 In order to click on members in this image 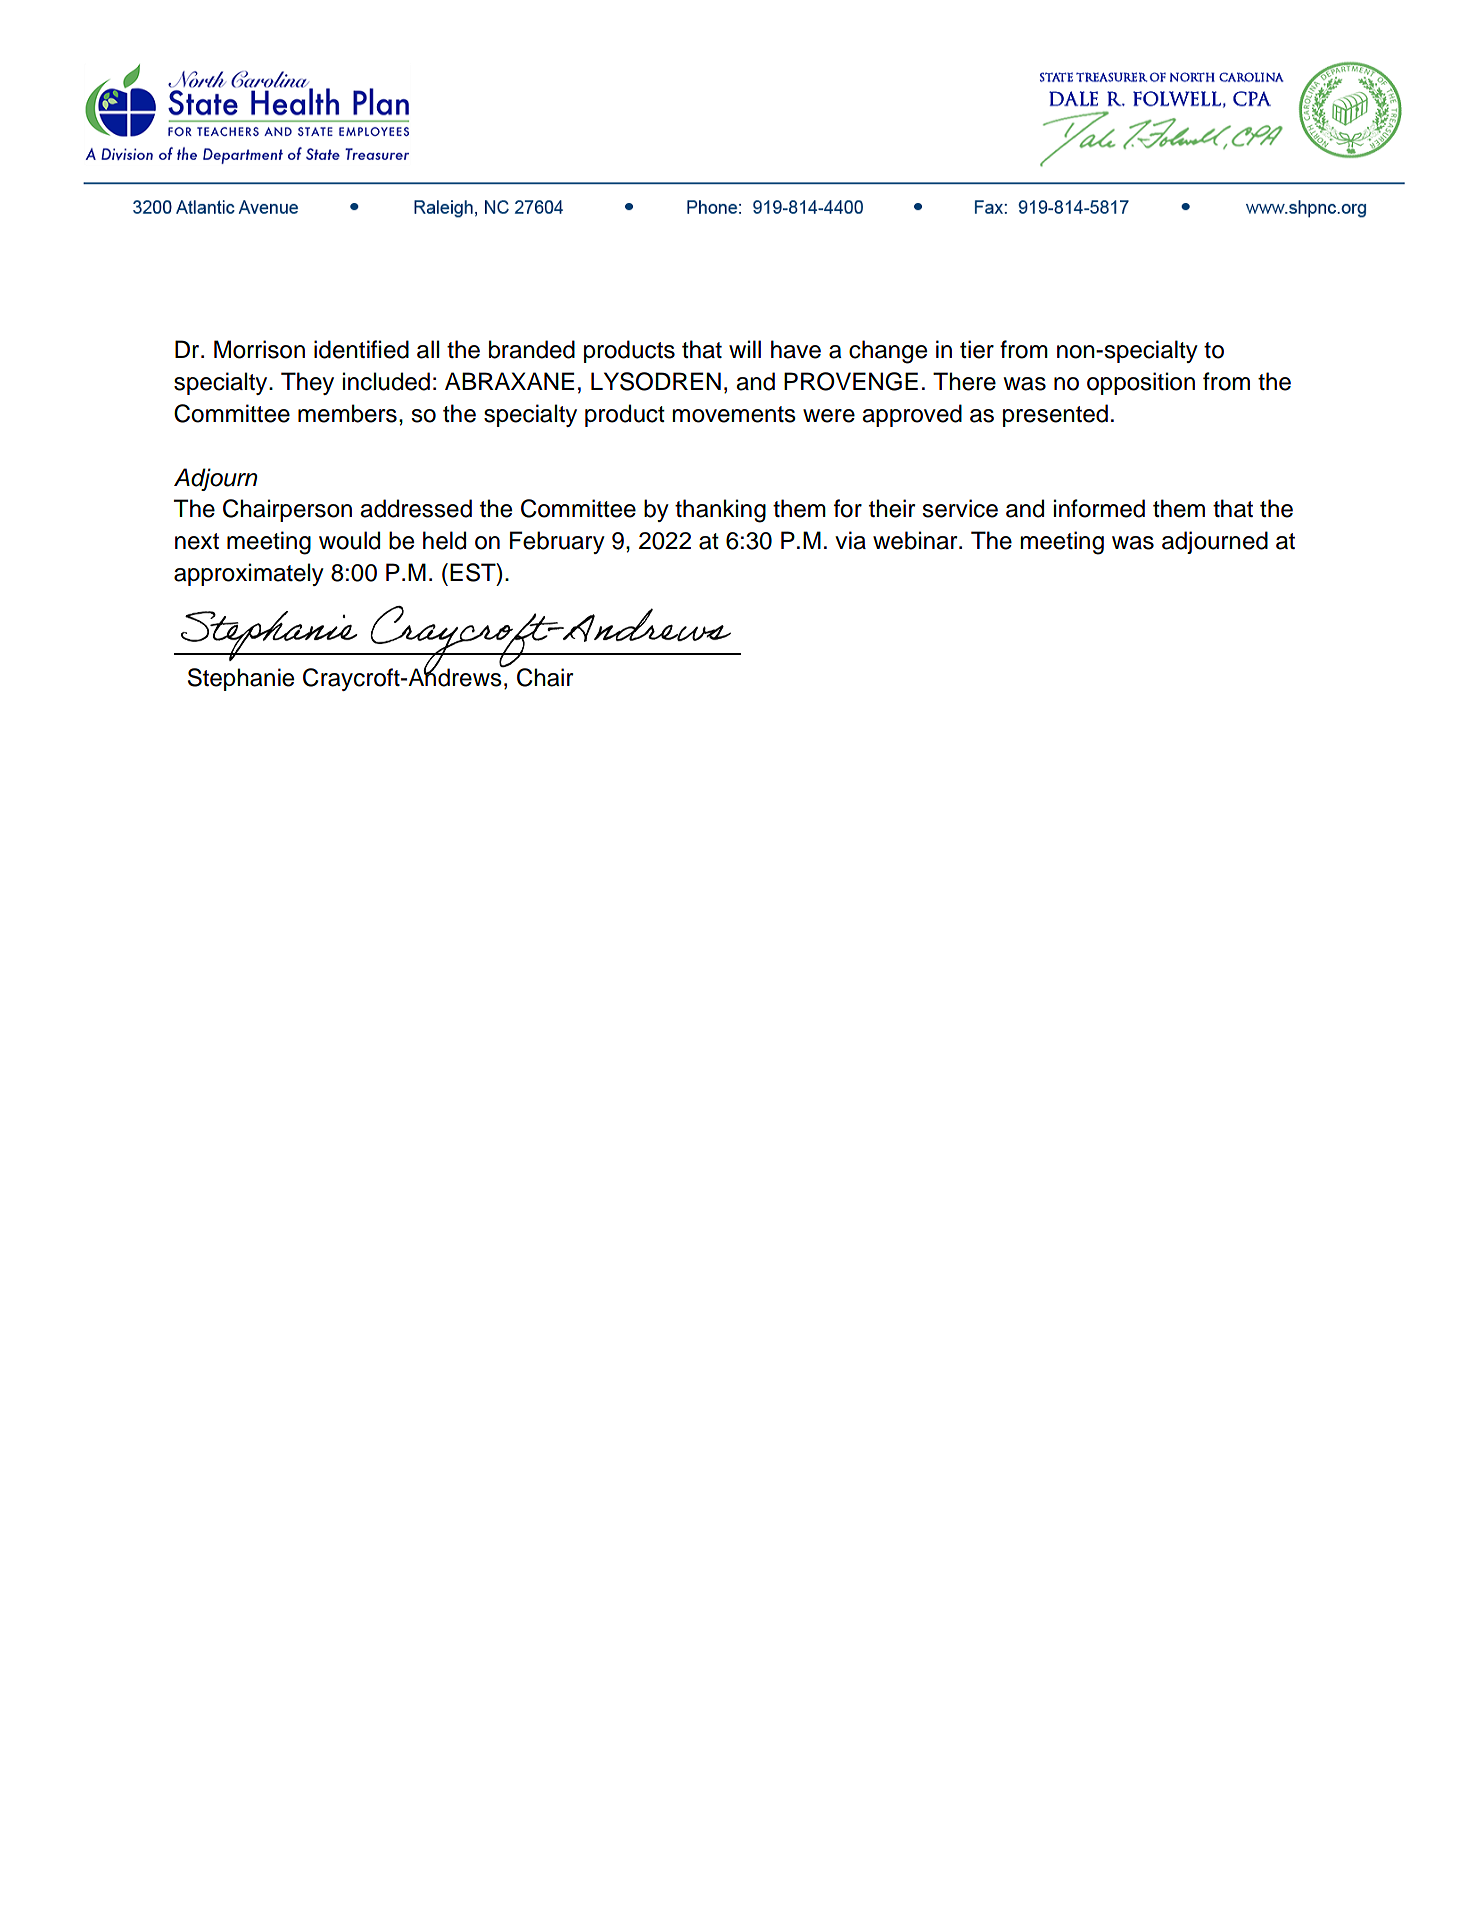, I will do `click(347, 413)`.
